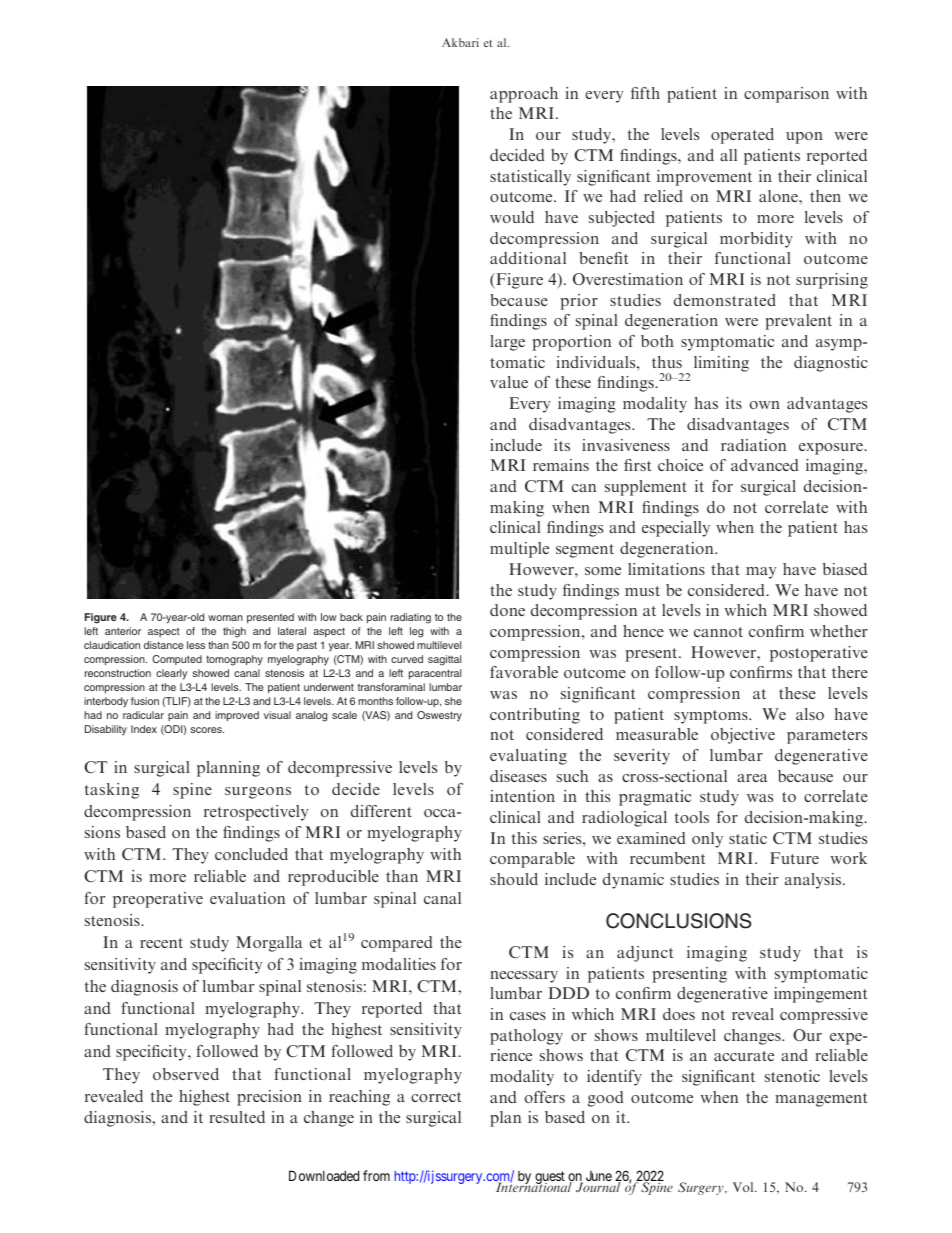 The height and width of the document is (1233, 952). Describe the element at coordinates (237, 1117) in the document. I see `resulted` at that location.
